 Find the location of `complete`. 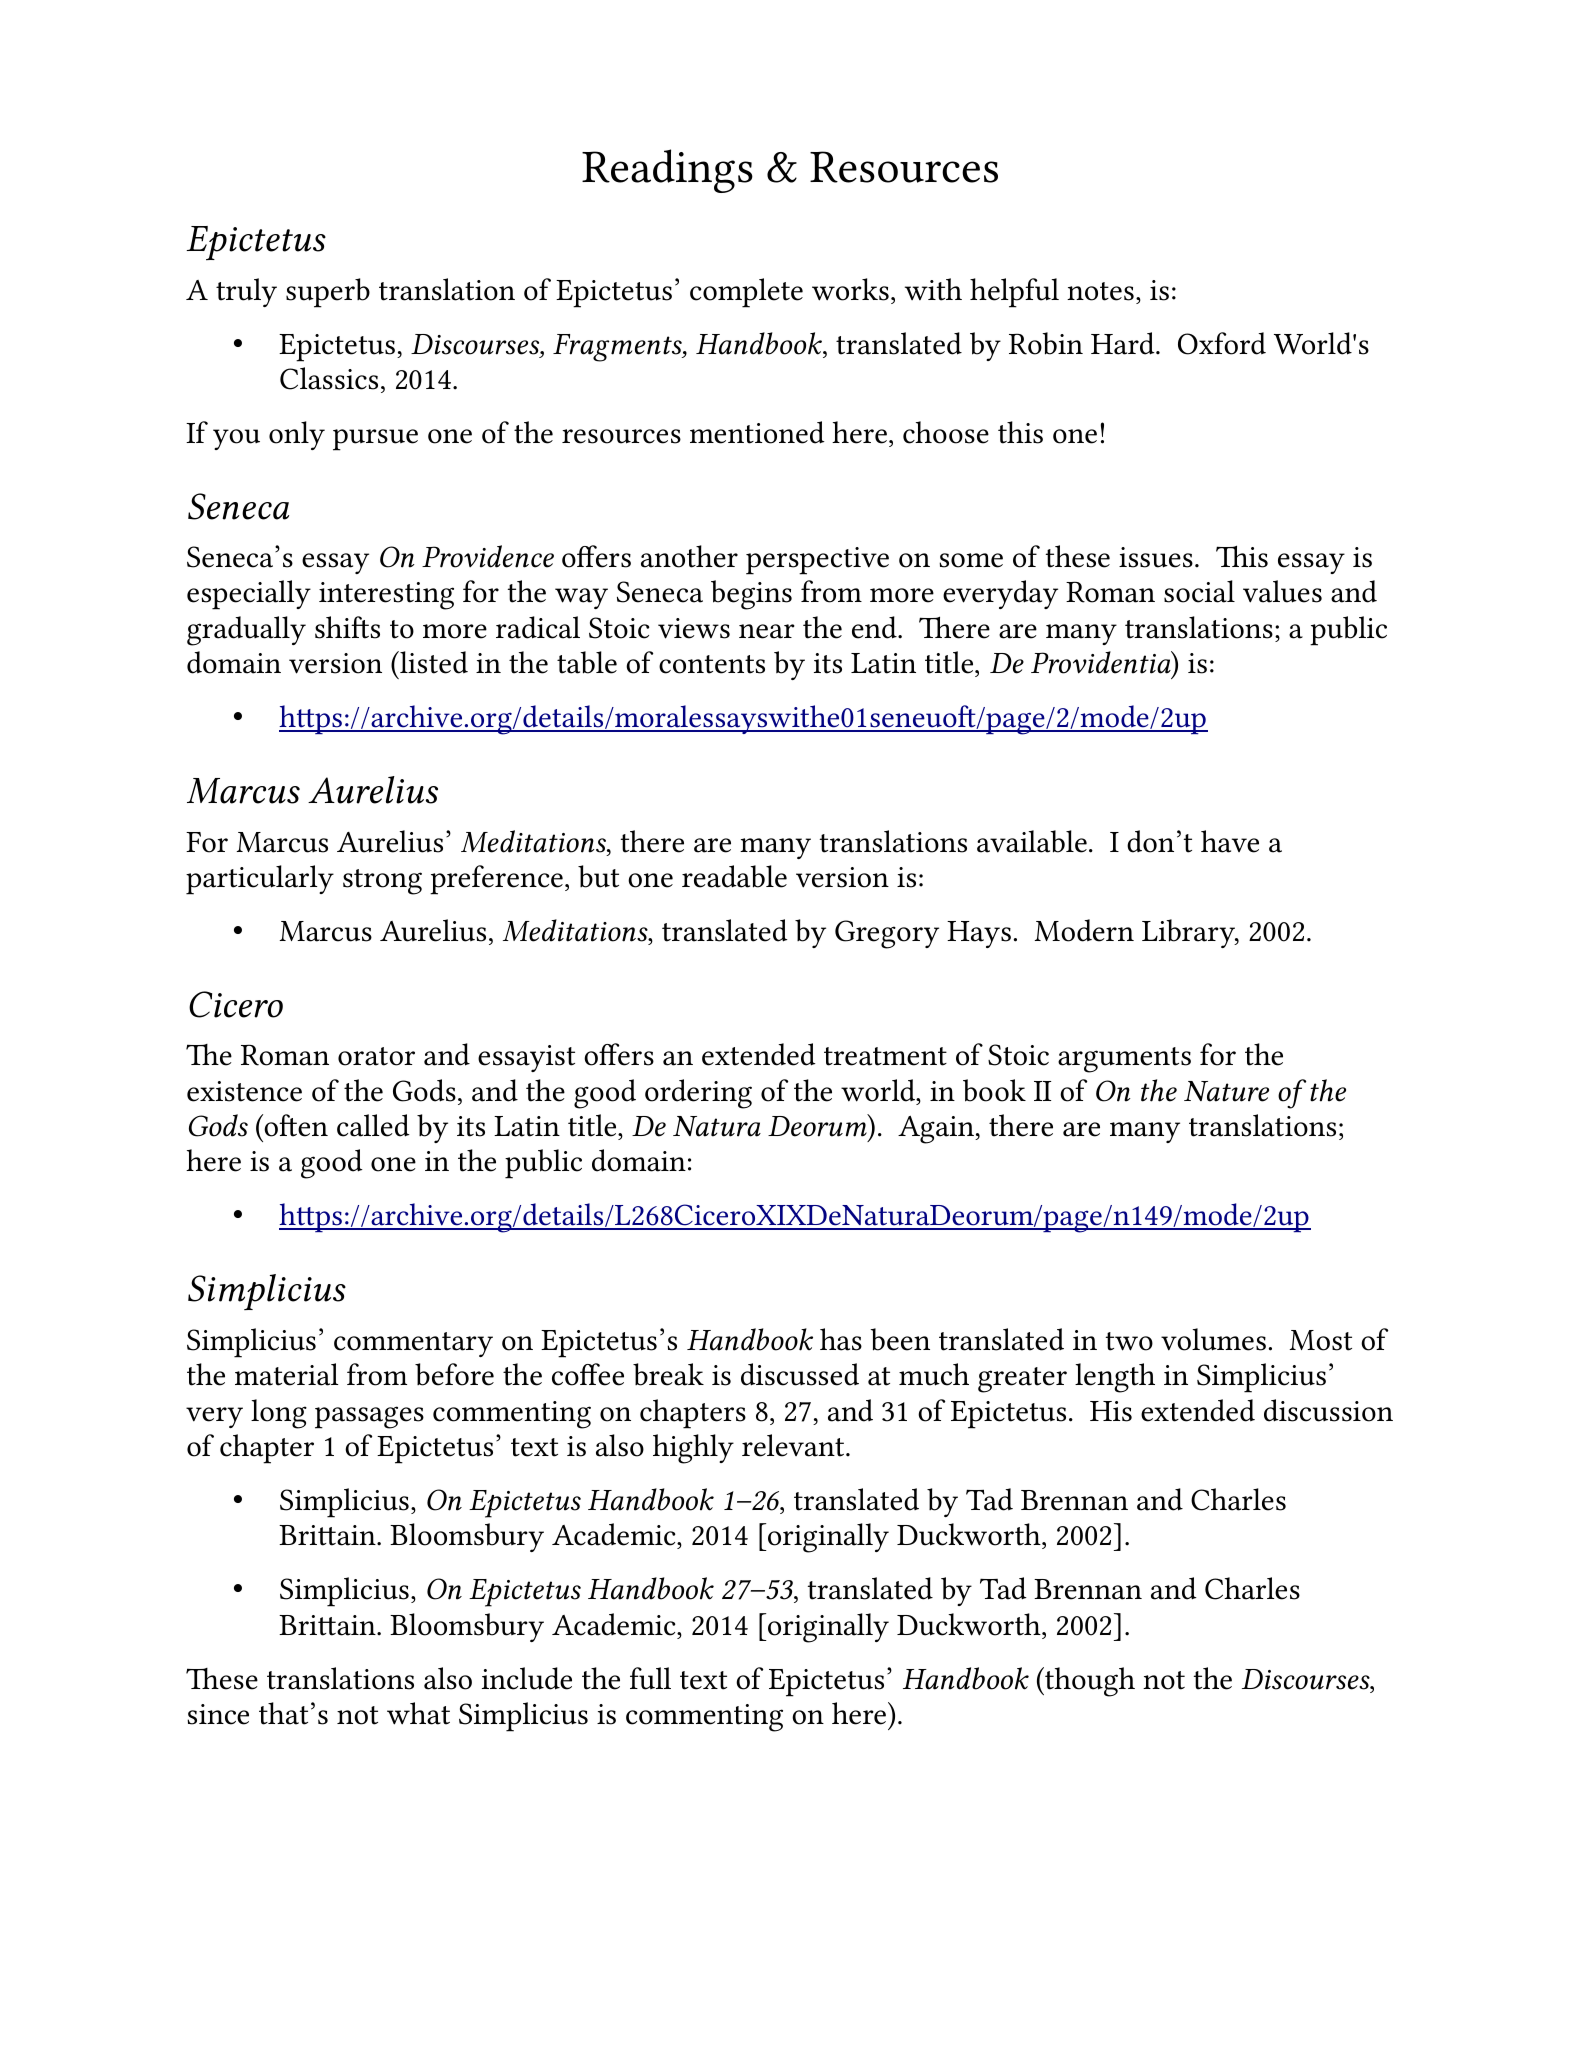

complete is located at coordinates (746, 293).
